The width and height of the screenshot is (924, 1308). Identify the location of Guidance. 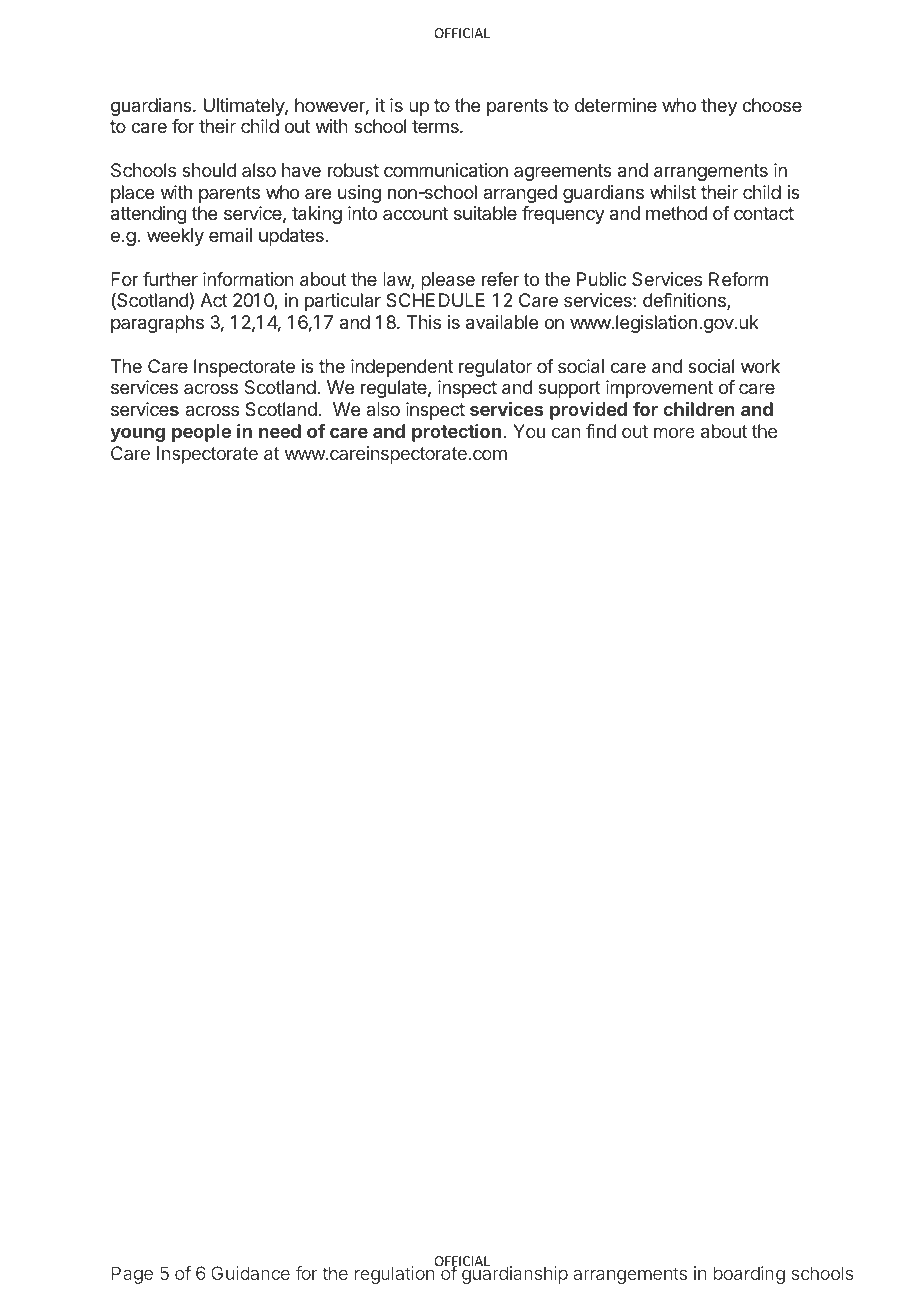
(250, 1273).
